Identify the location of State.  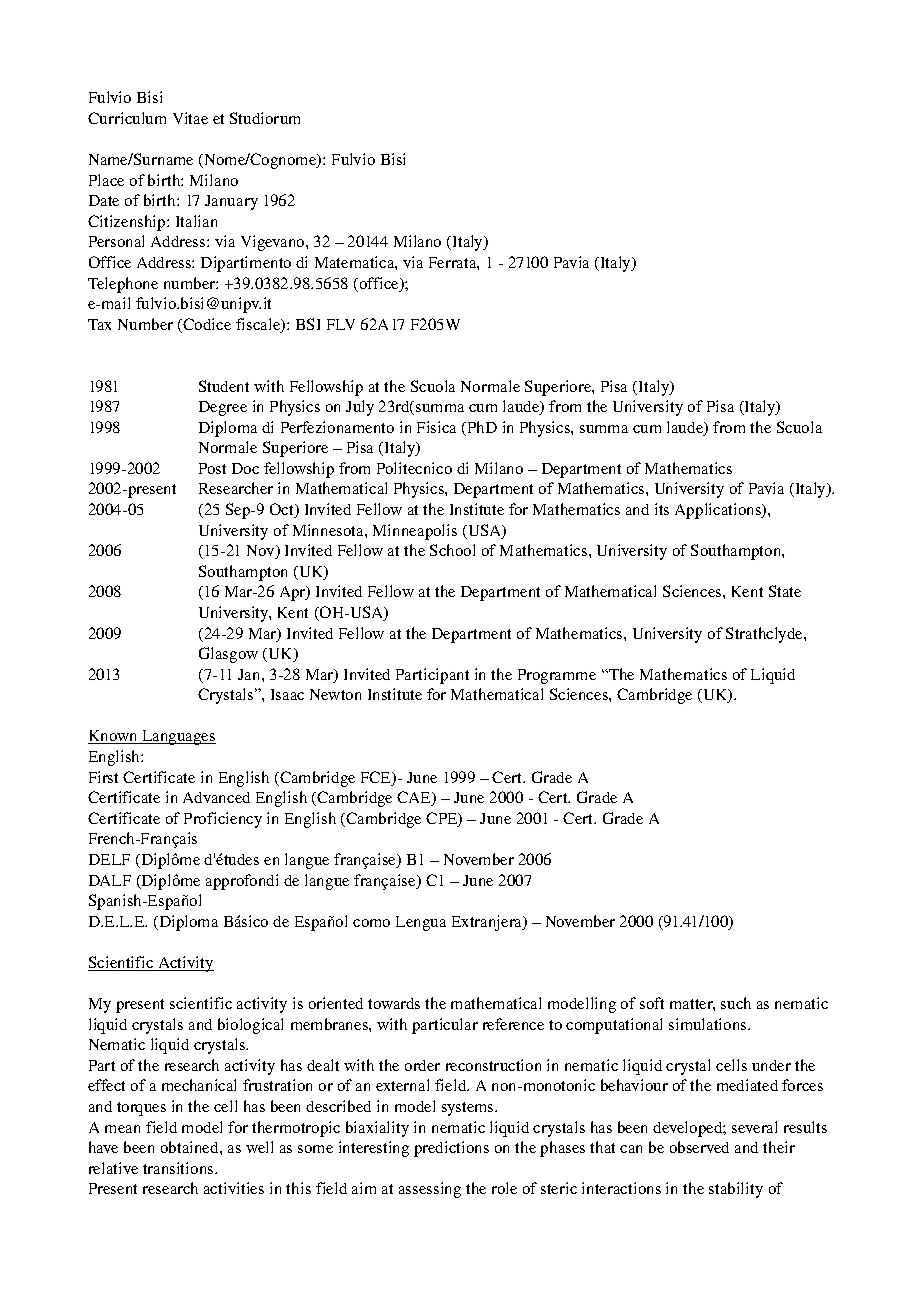
(785, 591).
